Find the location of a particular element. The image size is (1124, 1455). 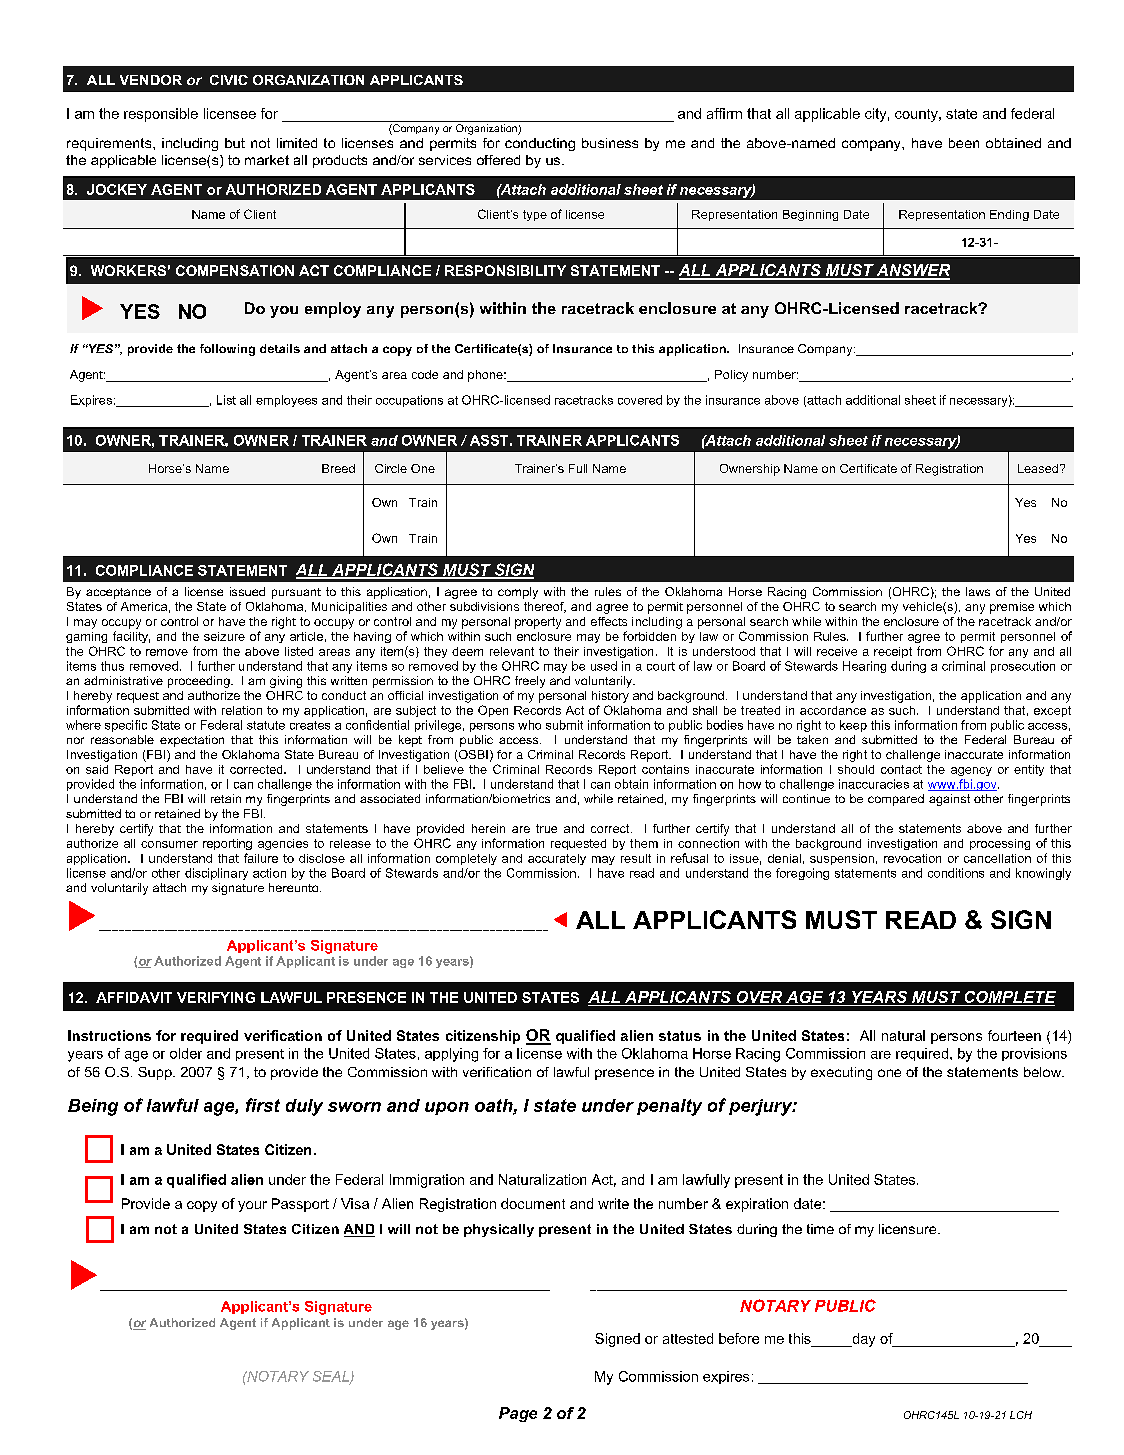

business is located at coordinates (610, 143).
